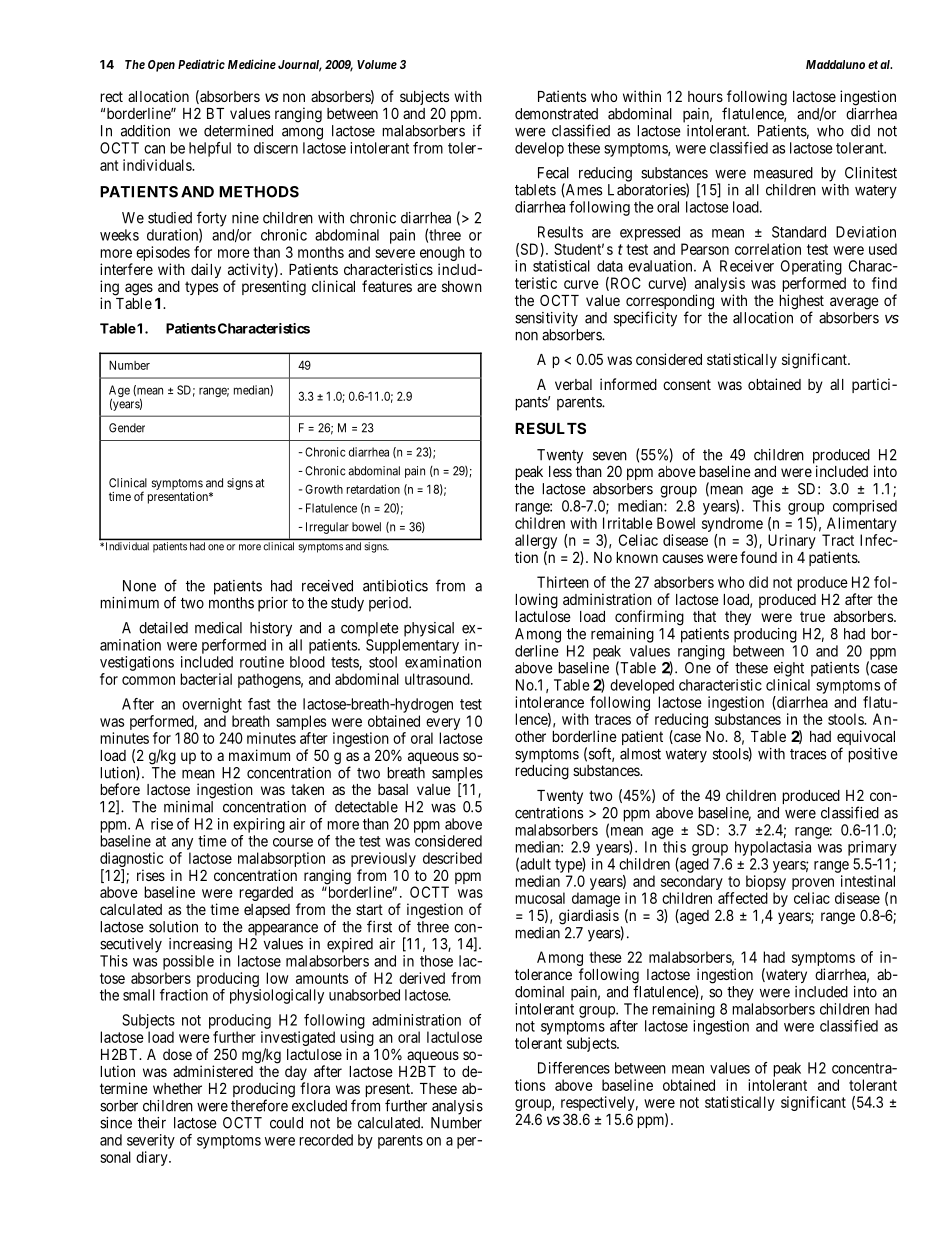 The width and height of the screenshot is (952, 1233). Describe the element at coordinates (218, 628) in the screenshot. I see `medical` at that location.
